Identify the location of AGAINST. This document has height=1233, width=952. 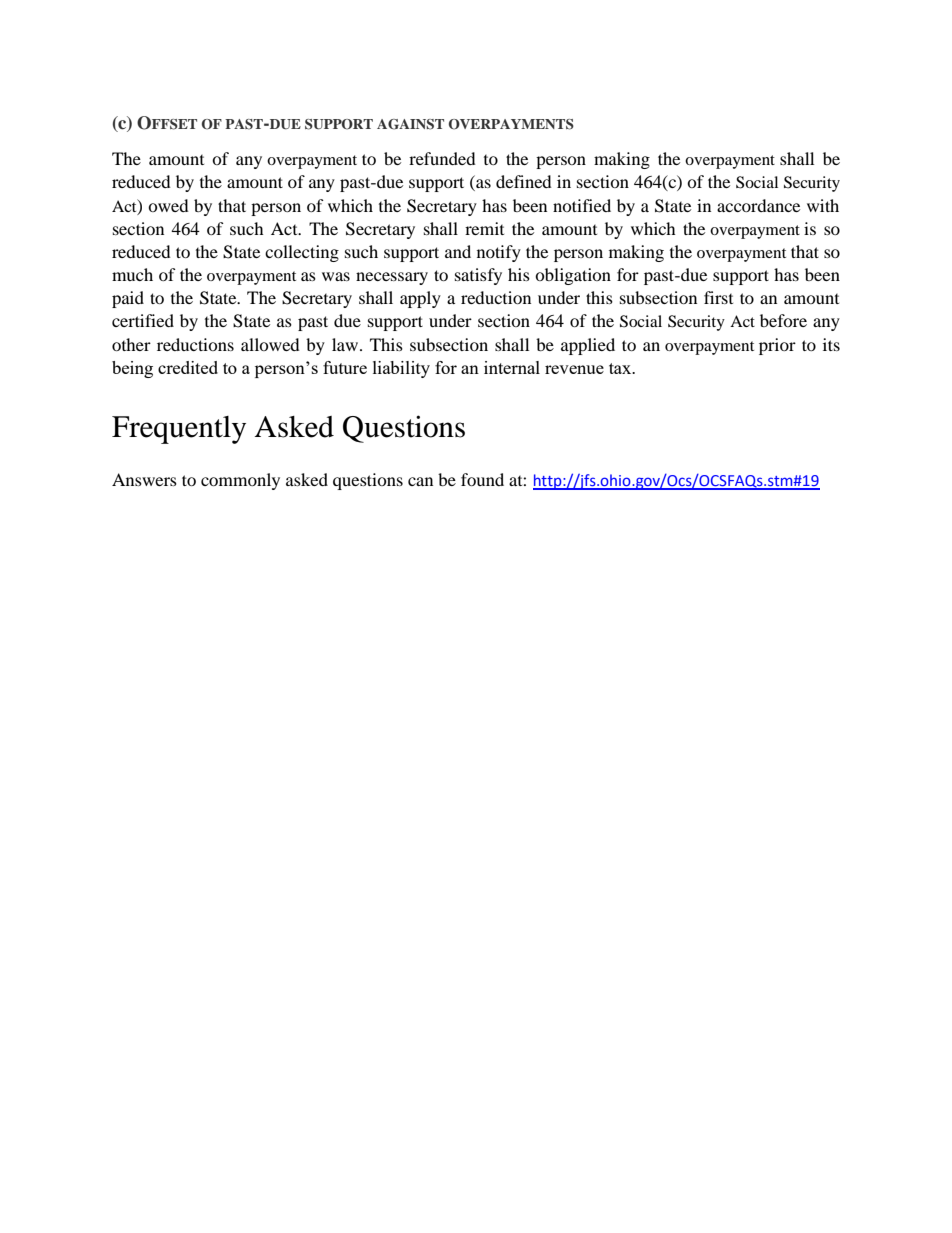
(410, 124).
